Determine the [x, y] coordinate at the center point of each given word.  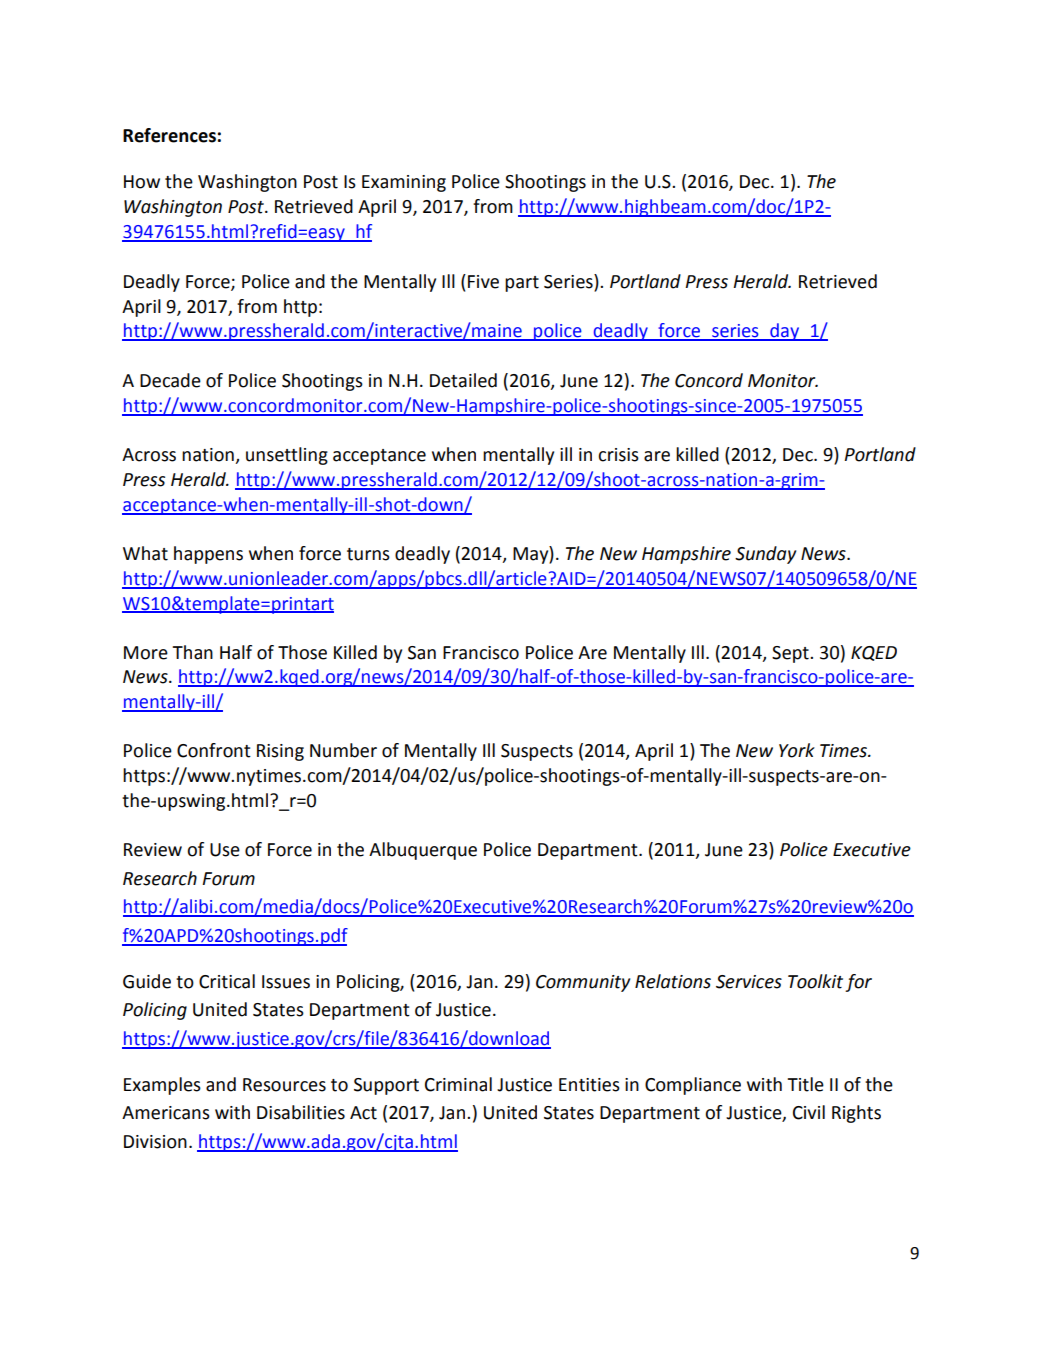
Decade [170, 380]
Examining [404, 183]
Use [225, 850]
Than [193, 652]
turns [368, 554]
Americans [166, 1113]
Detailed [463, 380]
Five [483, 282]
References [169, 135]
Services [749, 982]
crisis [618, 455]
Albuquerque [423, 851]
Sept [791, 654]
